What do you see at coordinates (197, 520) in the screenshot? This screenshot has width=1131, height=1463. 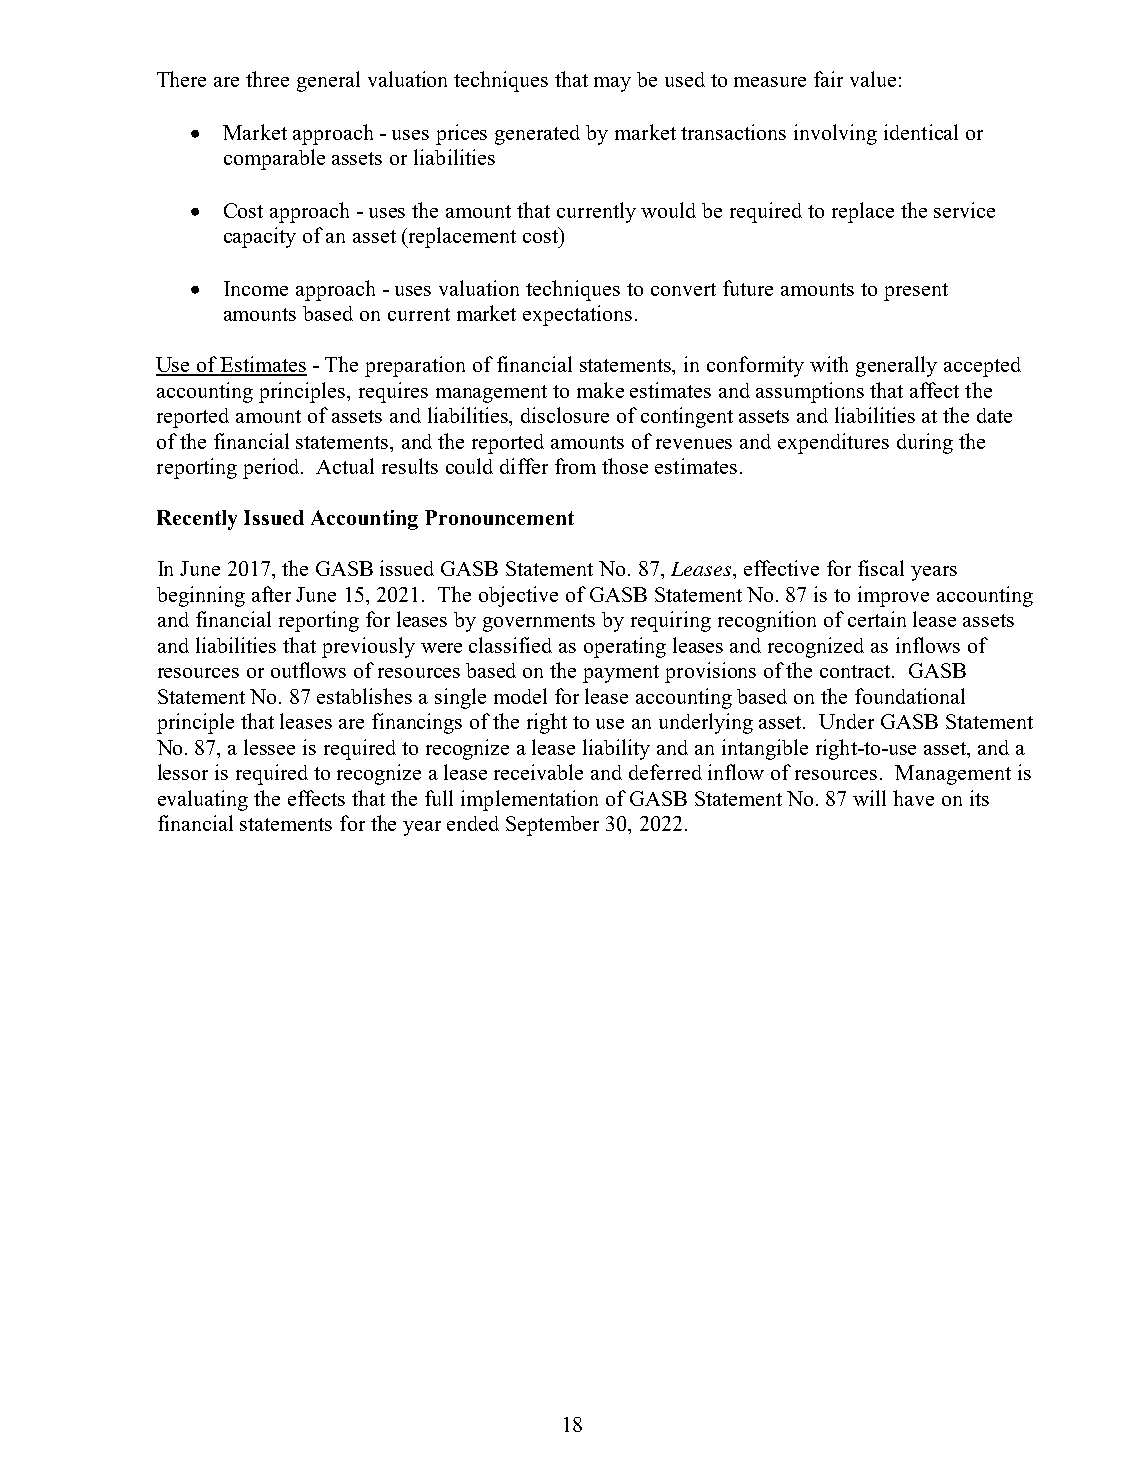 I see `Recently` at bounding box center [197, 520].
